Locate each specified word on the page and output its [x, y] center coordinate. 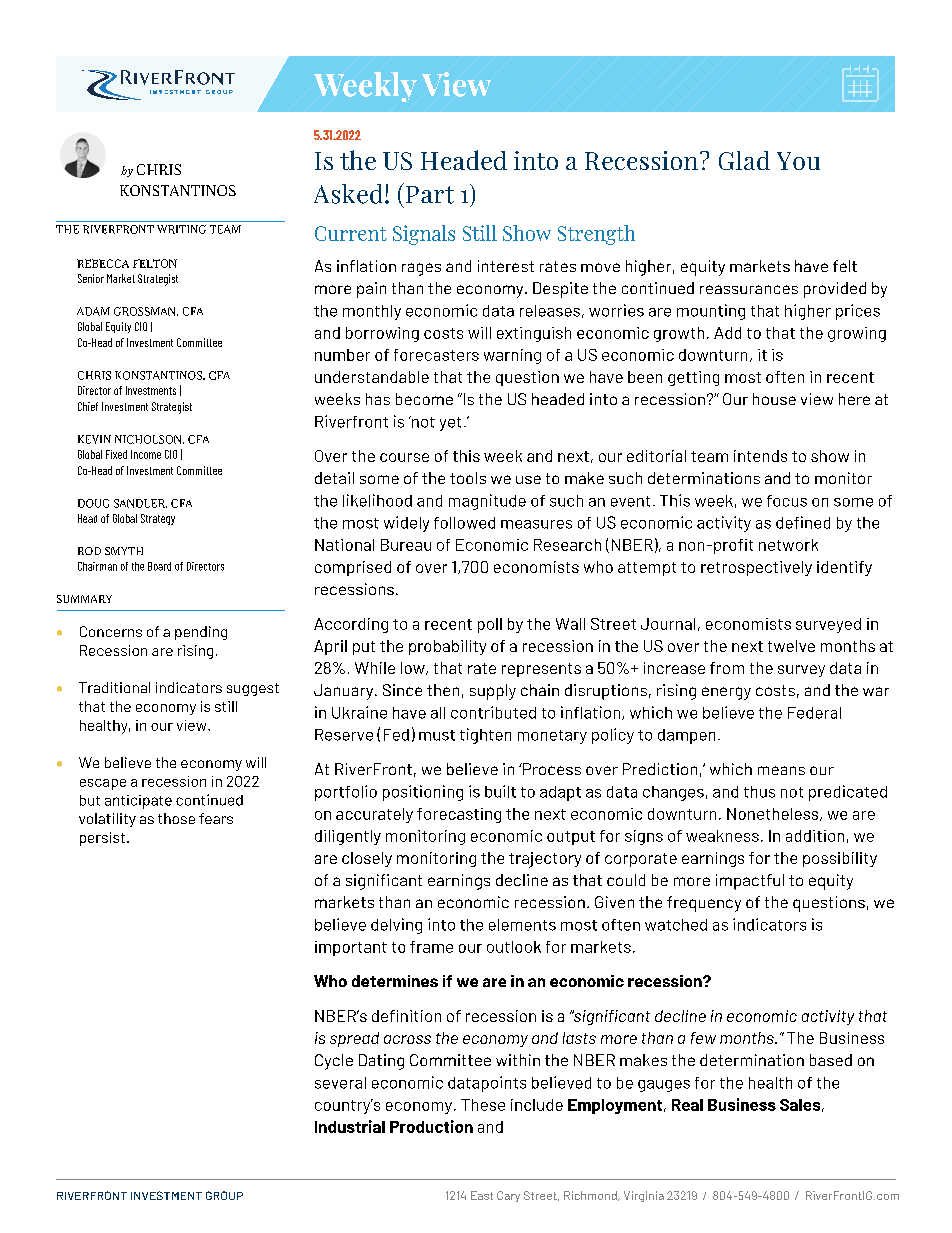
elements [522, 925]
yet [450, 424]
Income [146, 454]
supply [493, 692]
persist [102, 839]
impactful [750, 882]
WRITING [181, 229]
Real [687, 1105]
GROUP [224, 1195]
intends [760, 456]
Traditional [114, 687]
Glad [744, 160]
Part [428, 193]
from [727, 668]
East [482, 1195]
